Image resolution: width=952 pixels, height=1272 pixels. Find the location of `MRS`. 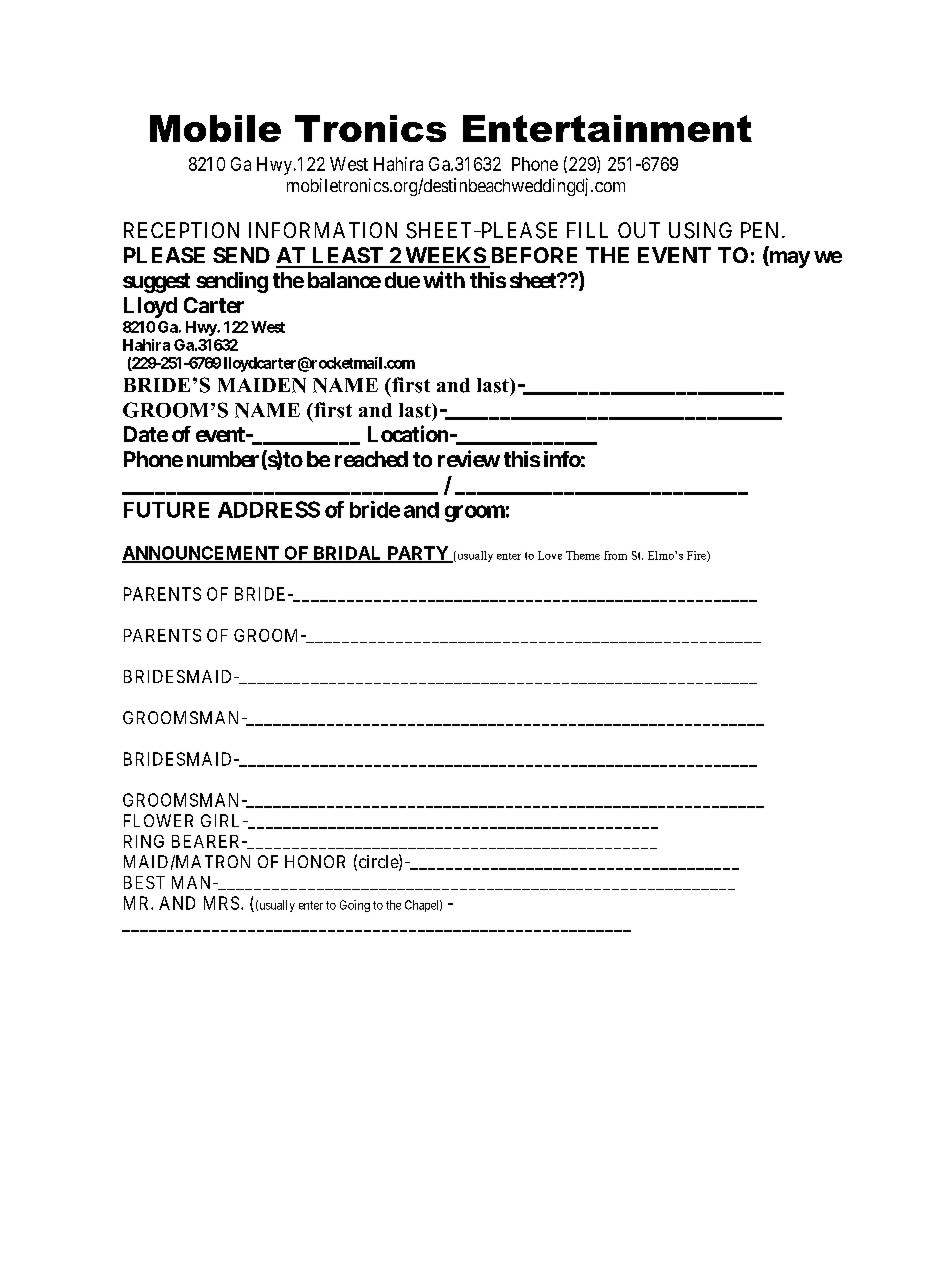

MRS is located at coordinates (221, 903).
